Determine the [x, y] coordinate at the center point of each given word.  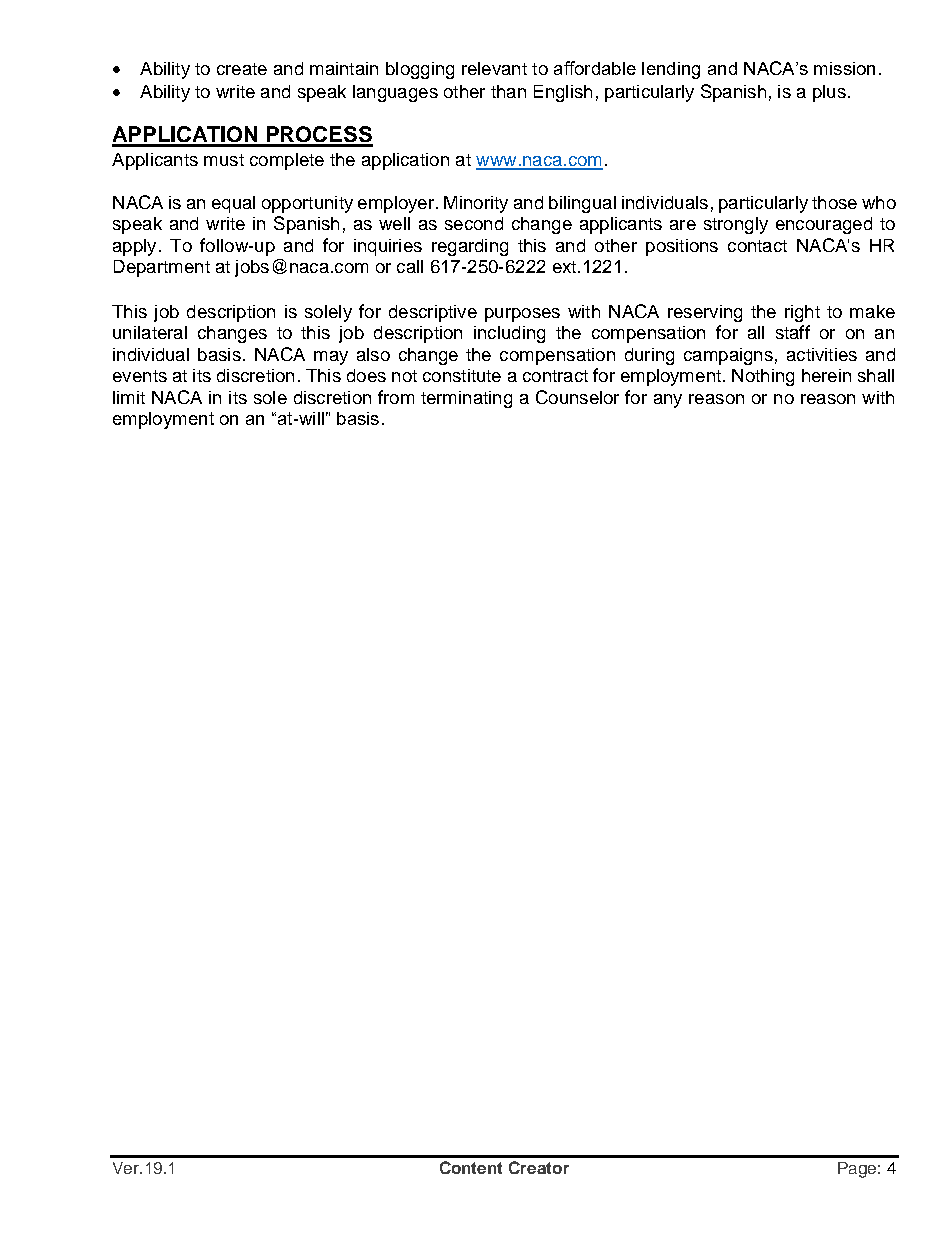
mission [844, 68]
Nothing [763, 377]
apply [134, 247]
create [242, 69]
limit [129, 397]
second [474, 223]
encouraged [824, 225]
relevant [494, 68]
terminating [466, 399]
